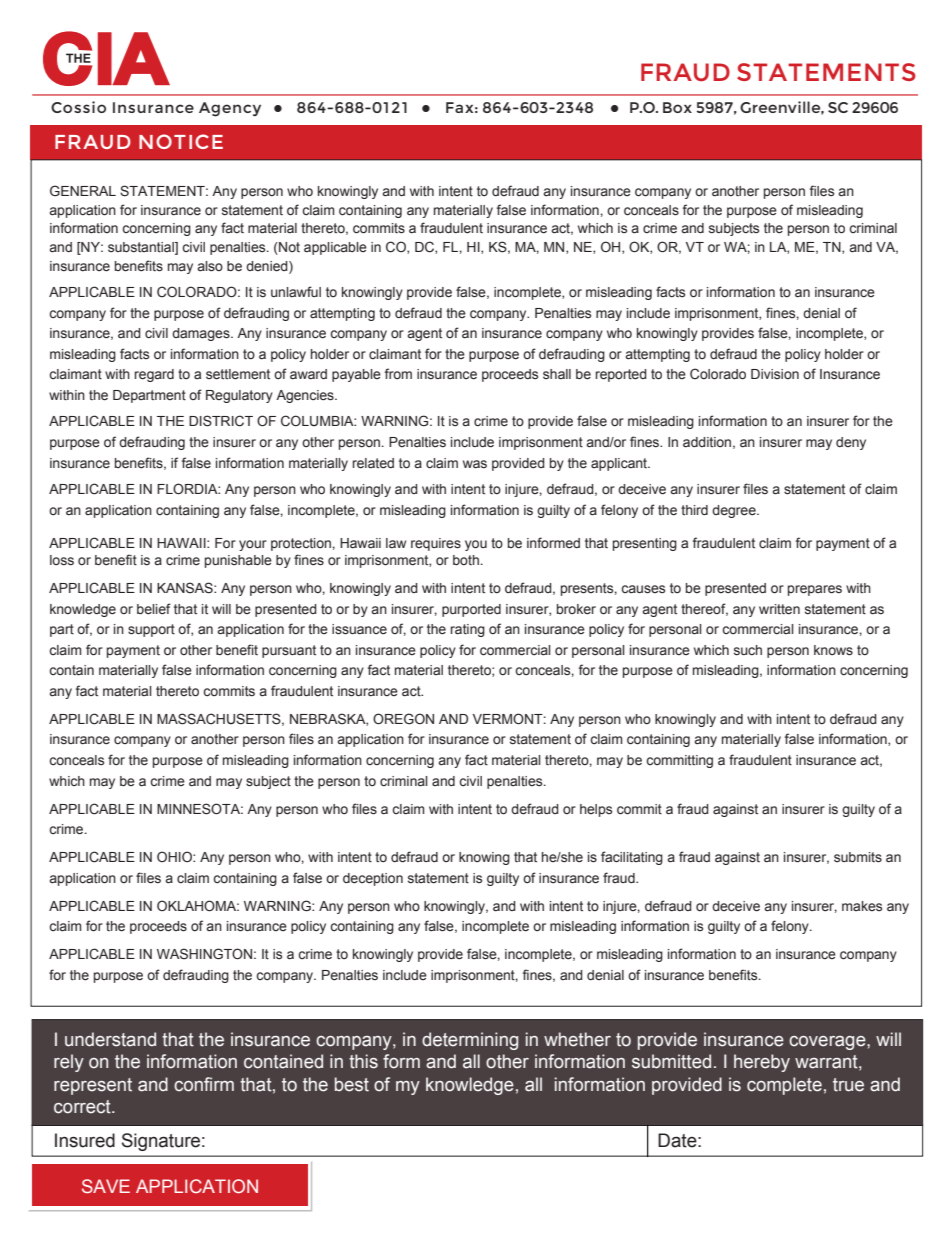 The height and width of the screenshot is (1233, 952). What do you see at coordinates (151, 630) in the screenshot?
I see `support` at bounding box center [151, 630].
